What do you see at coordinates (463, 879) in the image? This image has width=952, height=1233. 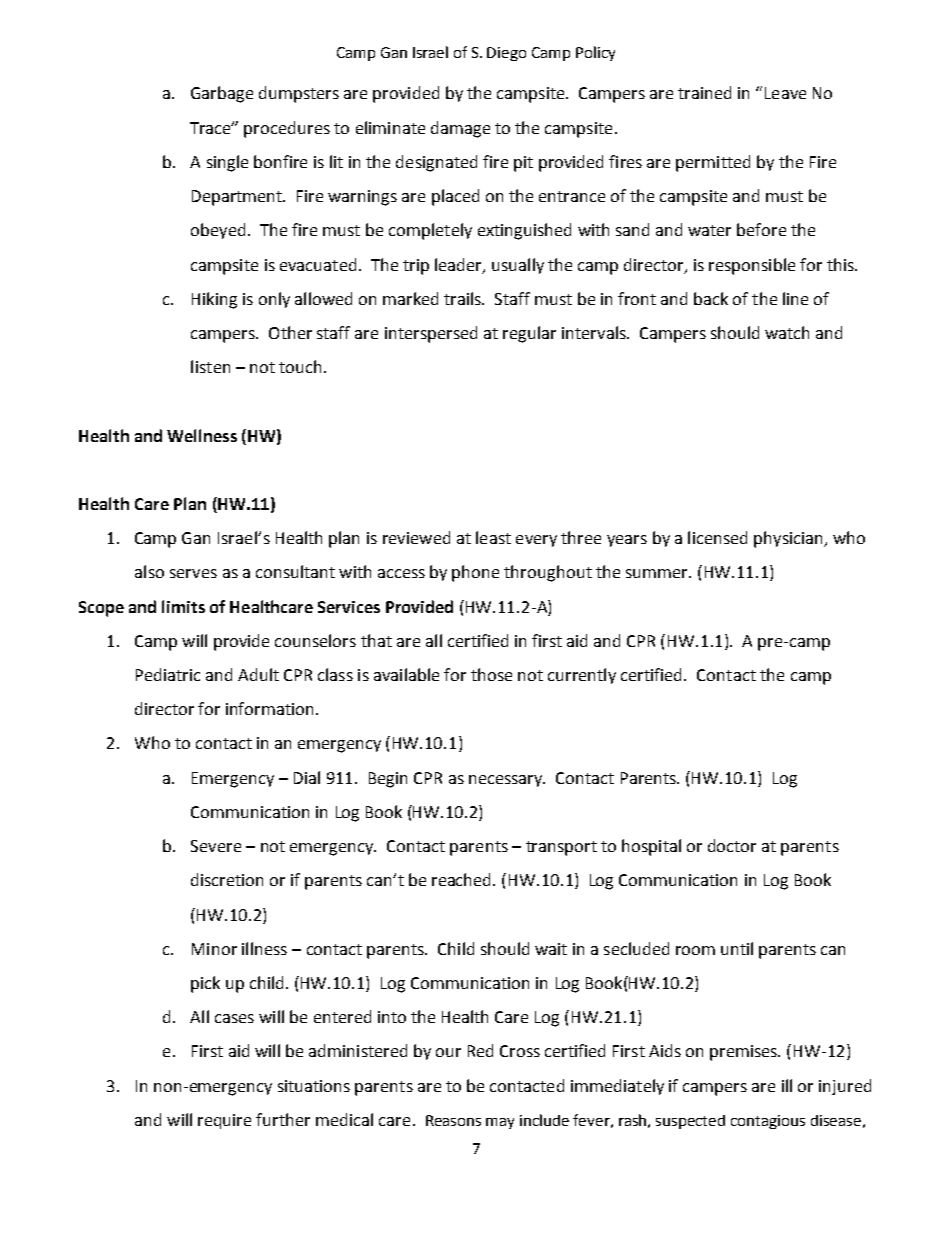 I see `reached` at bounding box center [463, 879].
